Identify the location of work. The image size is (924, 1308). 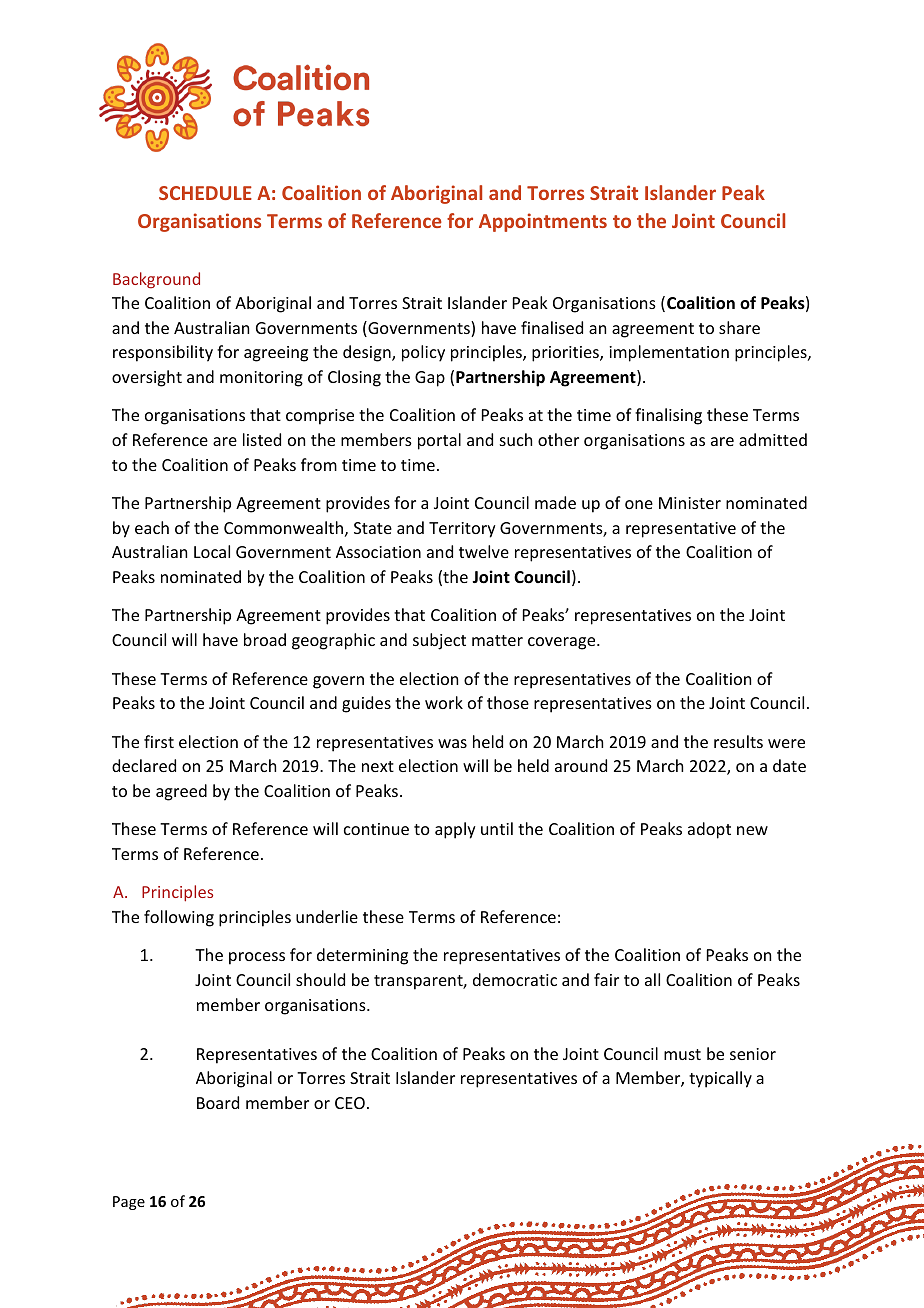
(444, 702).
